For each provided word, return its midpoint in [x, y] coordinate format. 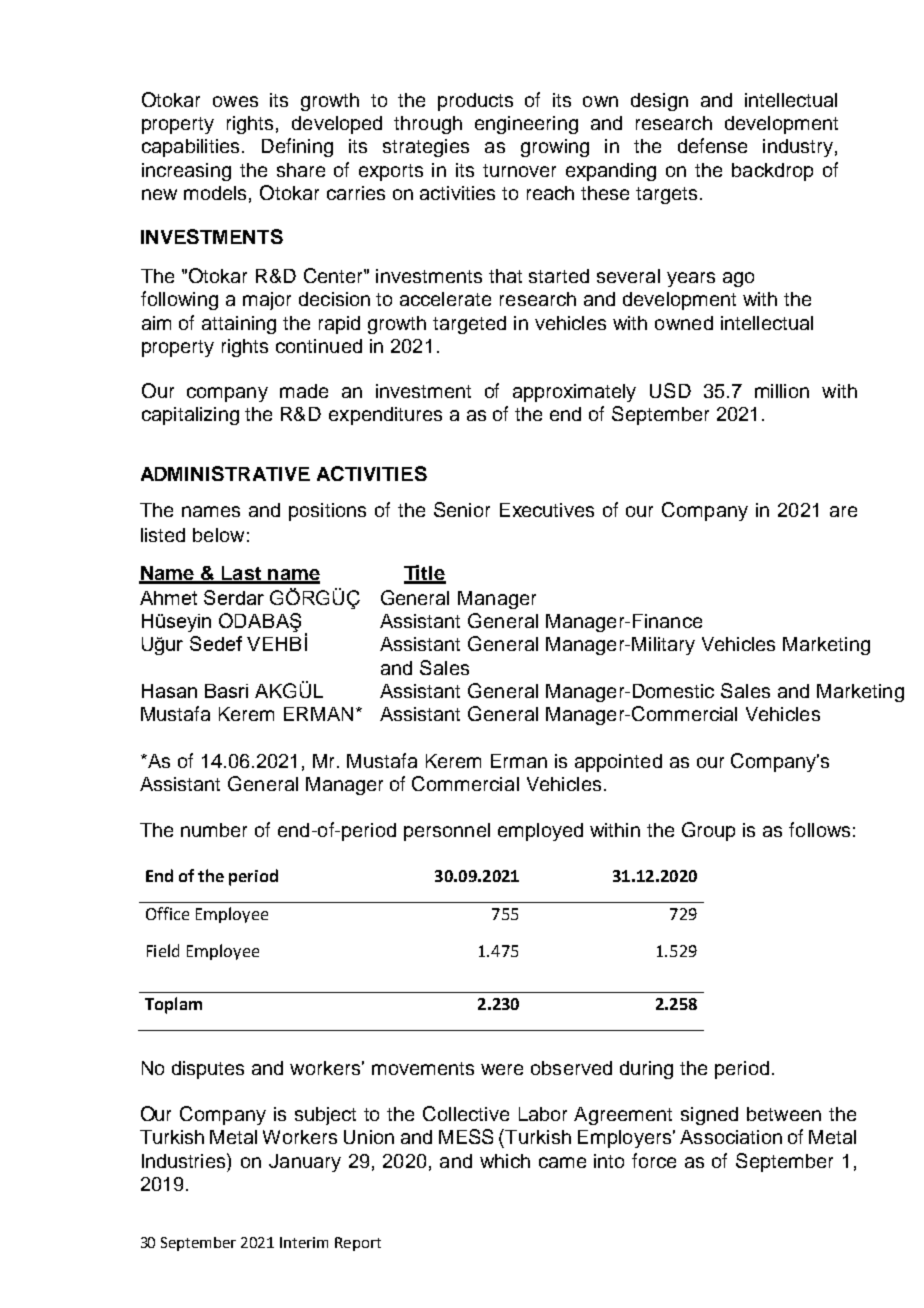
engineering [526, 125]
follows [819, 829]
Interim [304, 1242]
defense [712, 145]
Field [163, 950]
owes [235, 101]
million [782, 391]
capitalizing [190, 416]
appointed [618, 763]
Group [708, 831]
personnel [447, 832]
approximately [574, 393]
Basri [226, 691]
